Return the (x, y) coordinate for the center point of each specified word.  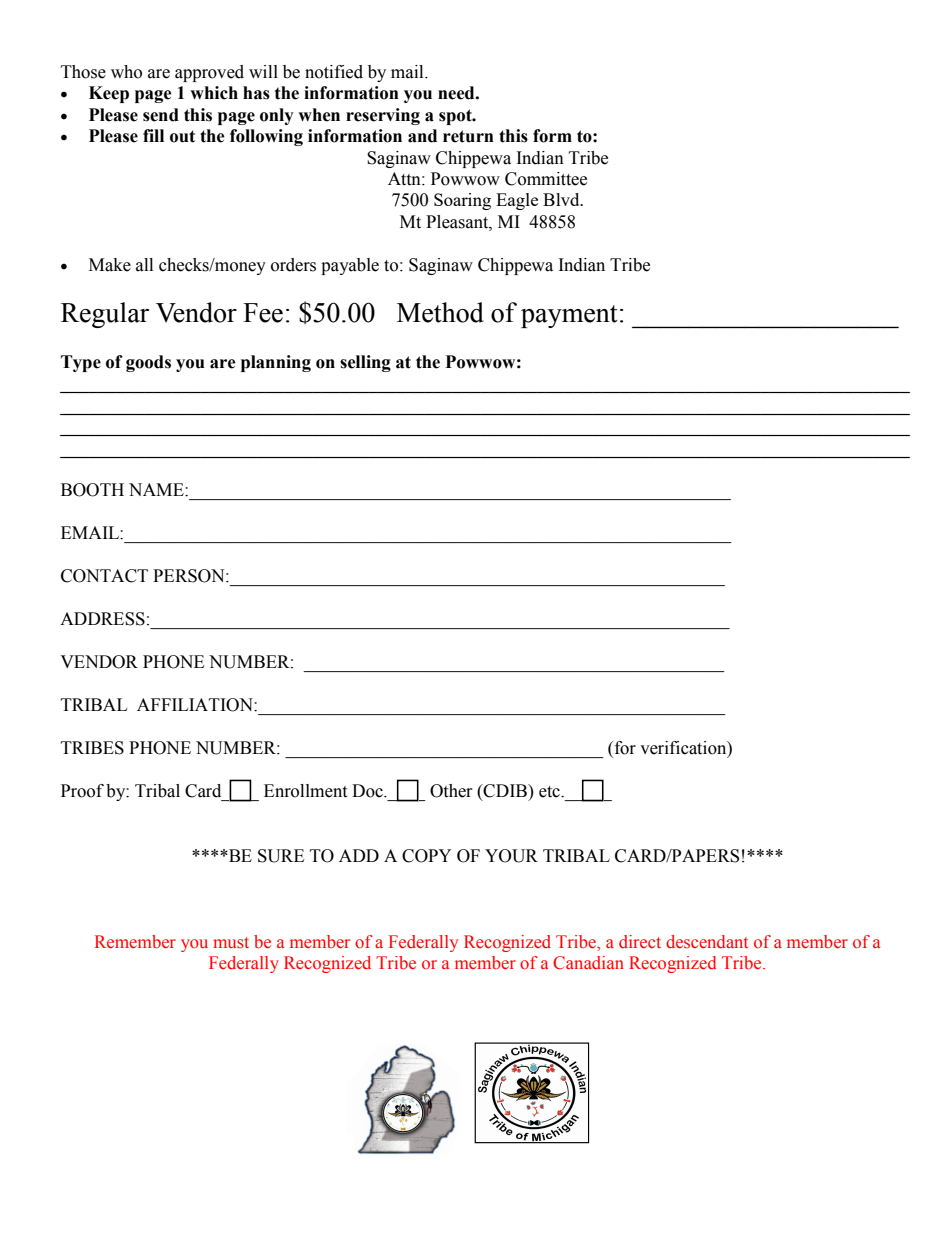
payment (569, 316)
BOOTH (92, 490)
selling (365, 363)
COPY (427, 856)
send (161, 115)
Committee (546, 179)
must (231, 943)
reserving (383, 116)
